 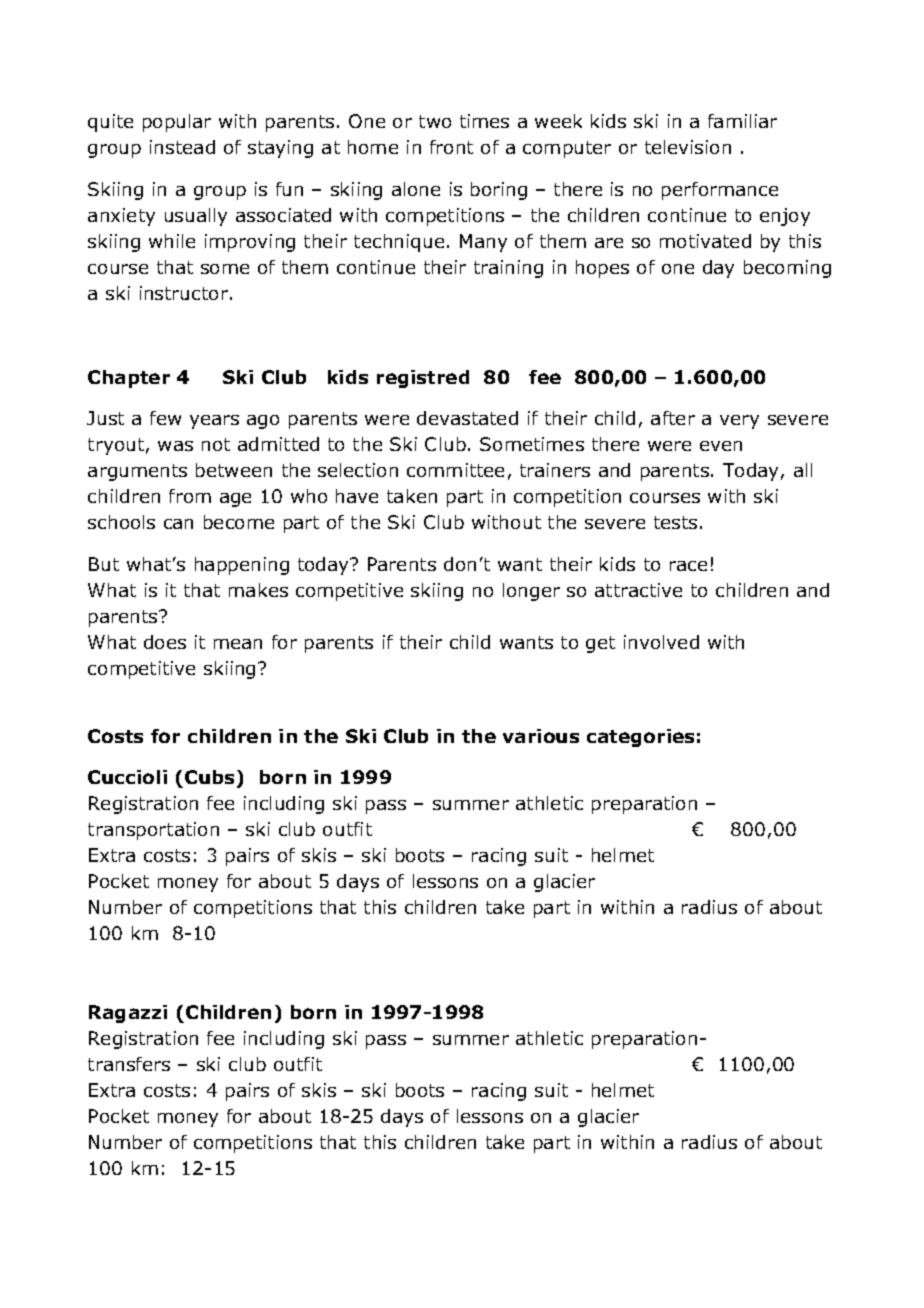 I want to click on front, so click(x=451, y=147).
